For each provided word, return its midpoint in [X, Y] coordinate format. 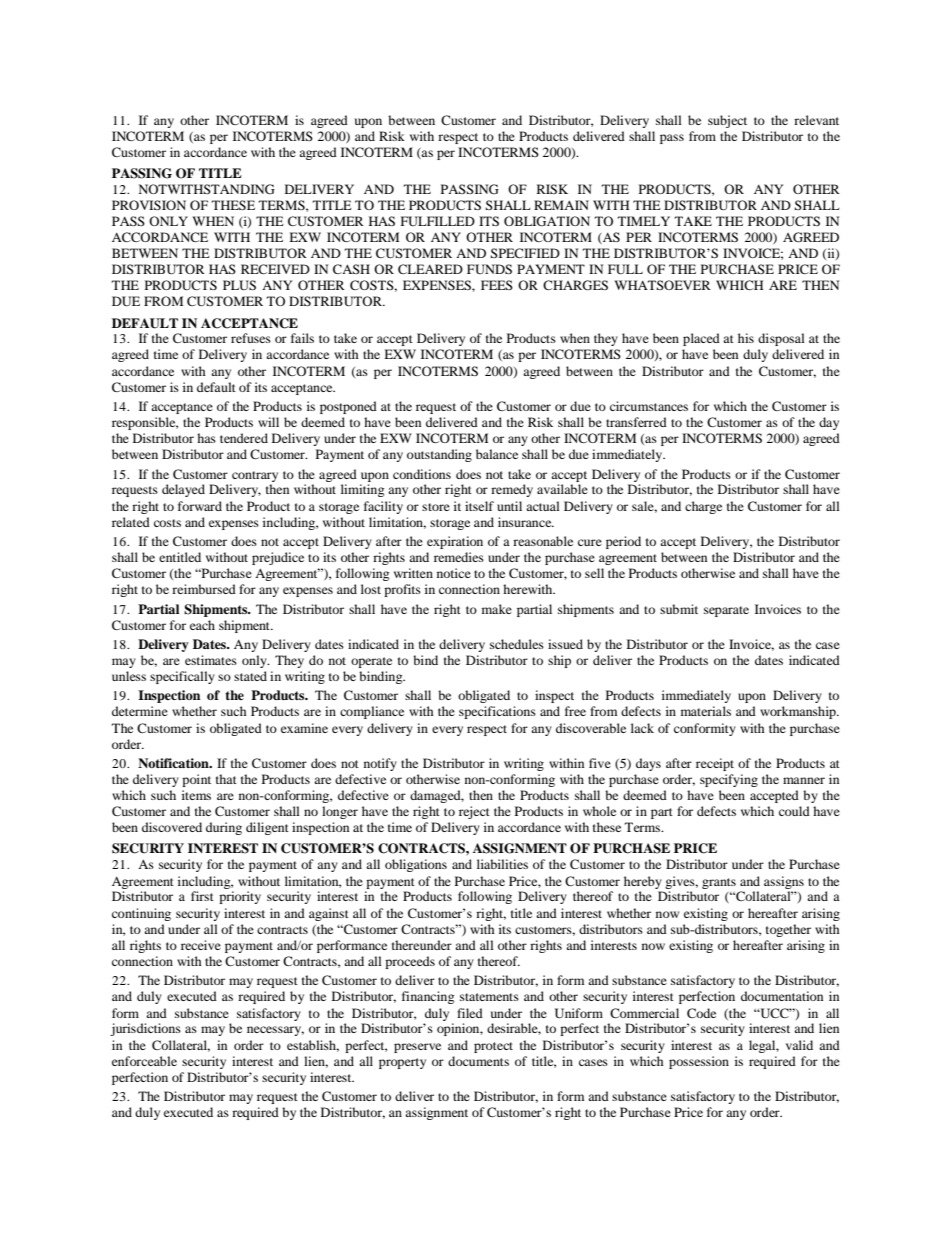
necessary [275, 1031]
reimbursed [204, 589]
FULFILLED [438, 221]
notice [454, 573]
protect [493, 1047]
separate [726, 611]
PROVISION [149, 205]
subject [727, 121]
